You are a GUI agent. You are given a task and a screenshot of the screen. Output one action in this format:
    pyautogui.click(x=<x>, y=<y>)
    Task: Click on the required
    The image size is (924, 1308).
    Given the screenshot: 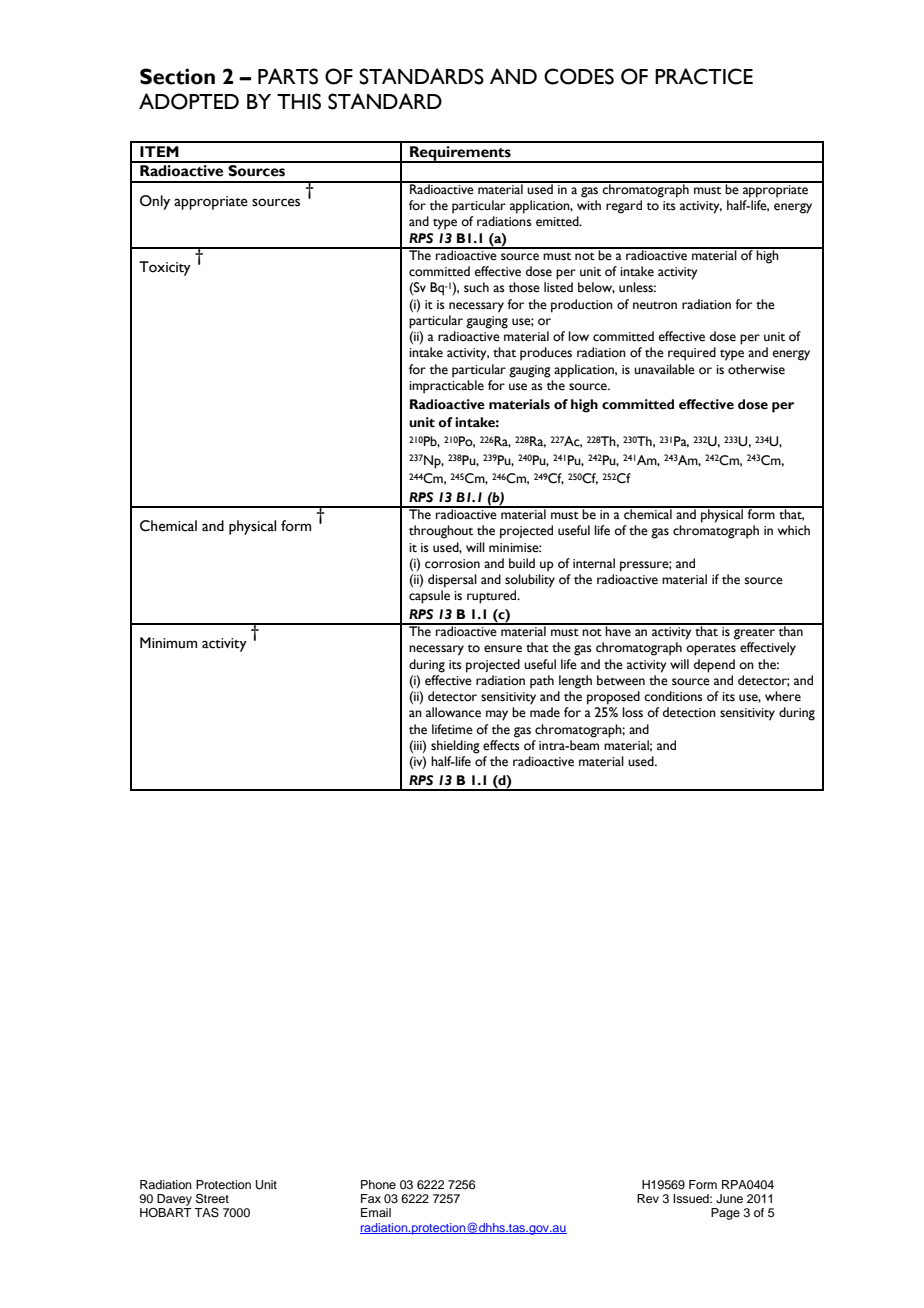 What is the action you would take?
    pyautogui.click(x=692, y=354)
